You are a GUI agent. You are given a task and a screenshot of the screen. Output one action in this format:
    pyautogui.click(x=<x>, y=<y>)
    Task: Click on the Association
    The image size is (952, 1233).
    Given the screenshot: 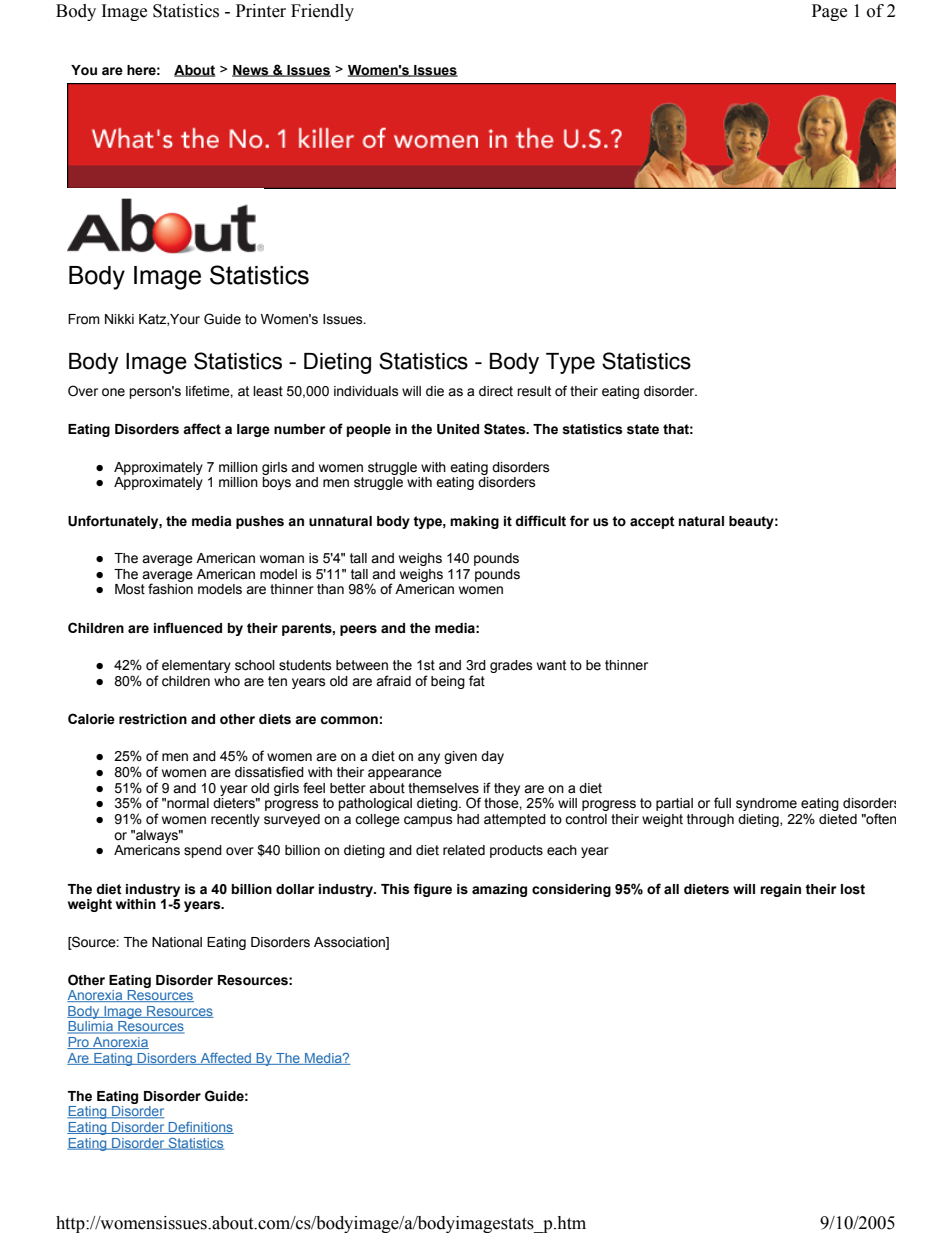 What is the action you would take?
    pyautogui.click(x=350, y=943)
